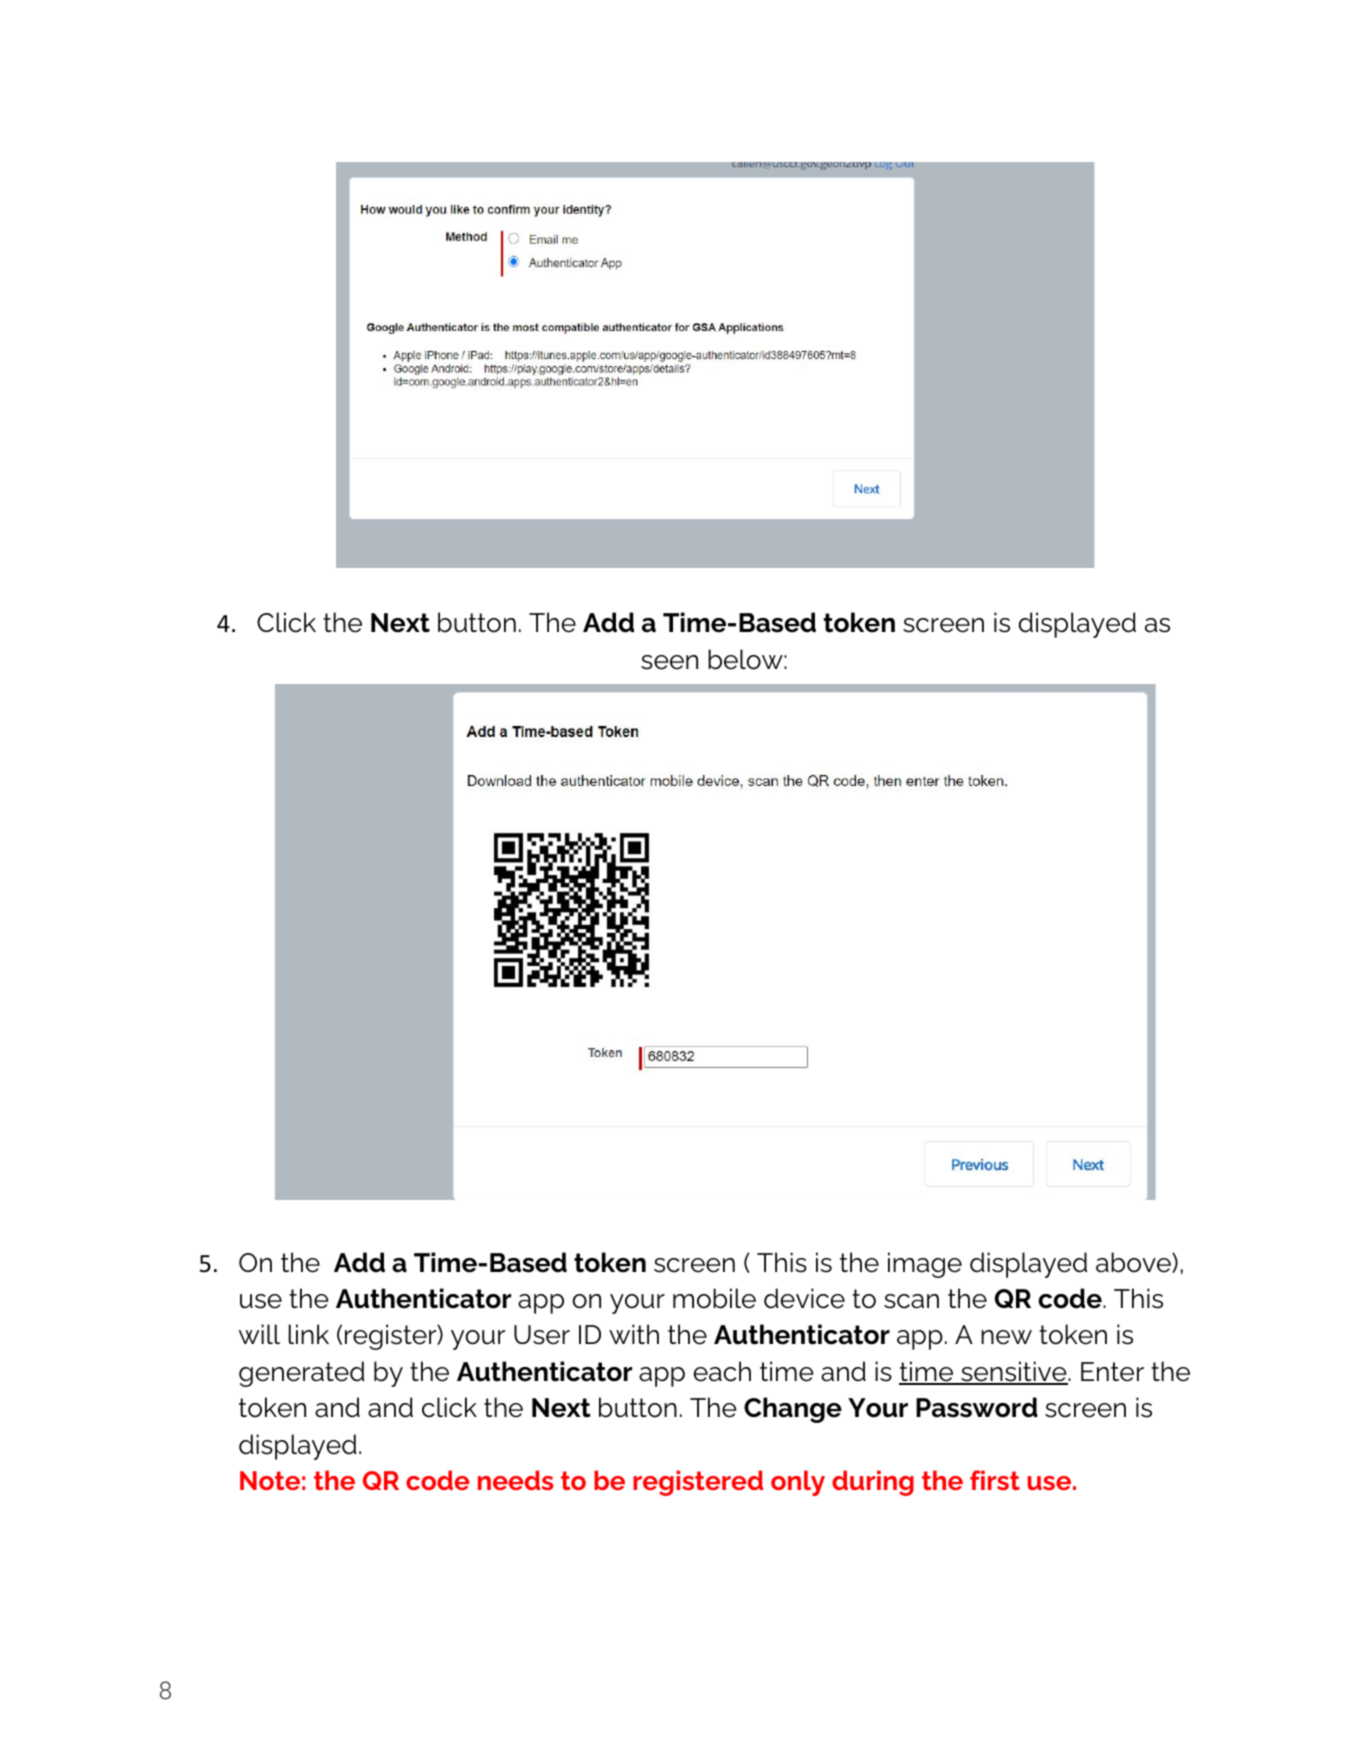  What do you see at coordinates (634, 1334) in the screenshot?
I see `with` at bounding box center [634, 1334].
